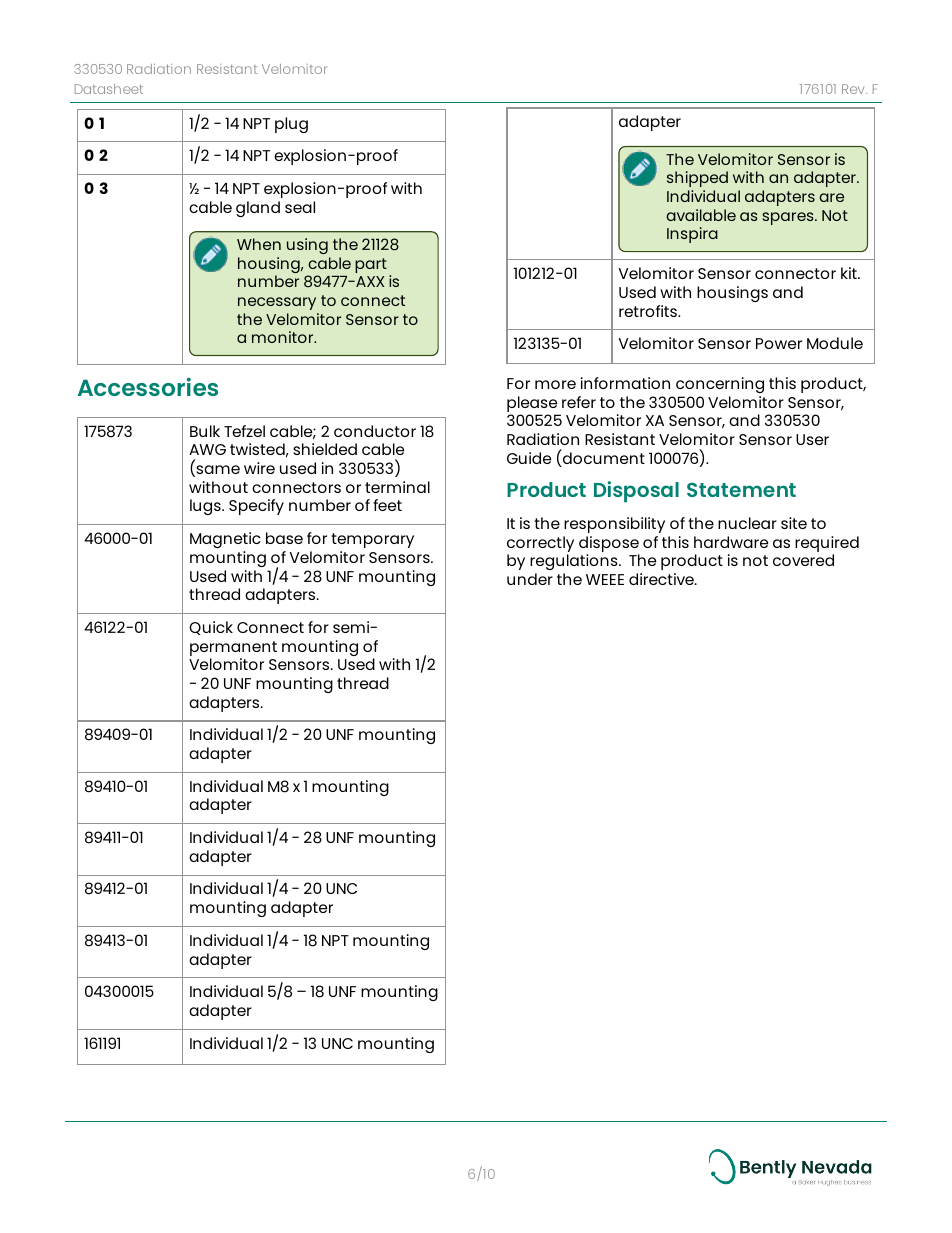  Describe the element at coordinates (854, 89) in the page. I see `Rev` at that location.
